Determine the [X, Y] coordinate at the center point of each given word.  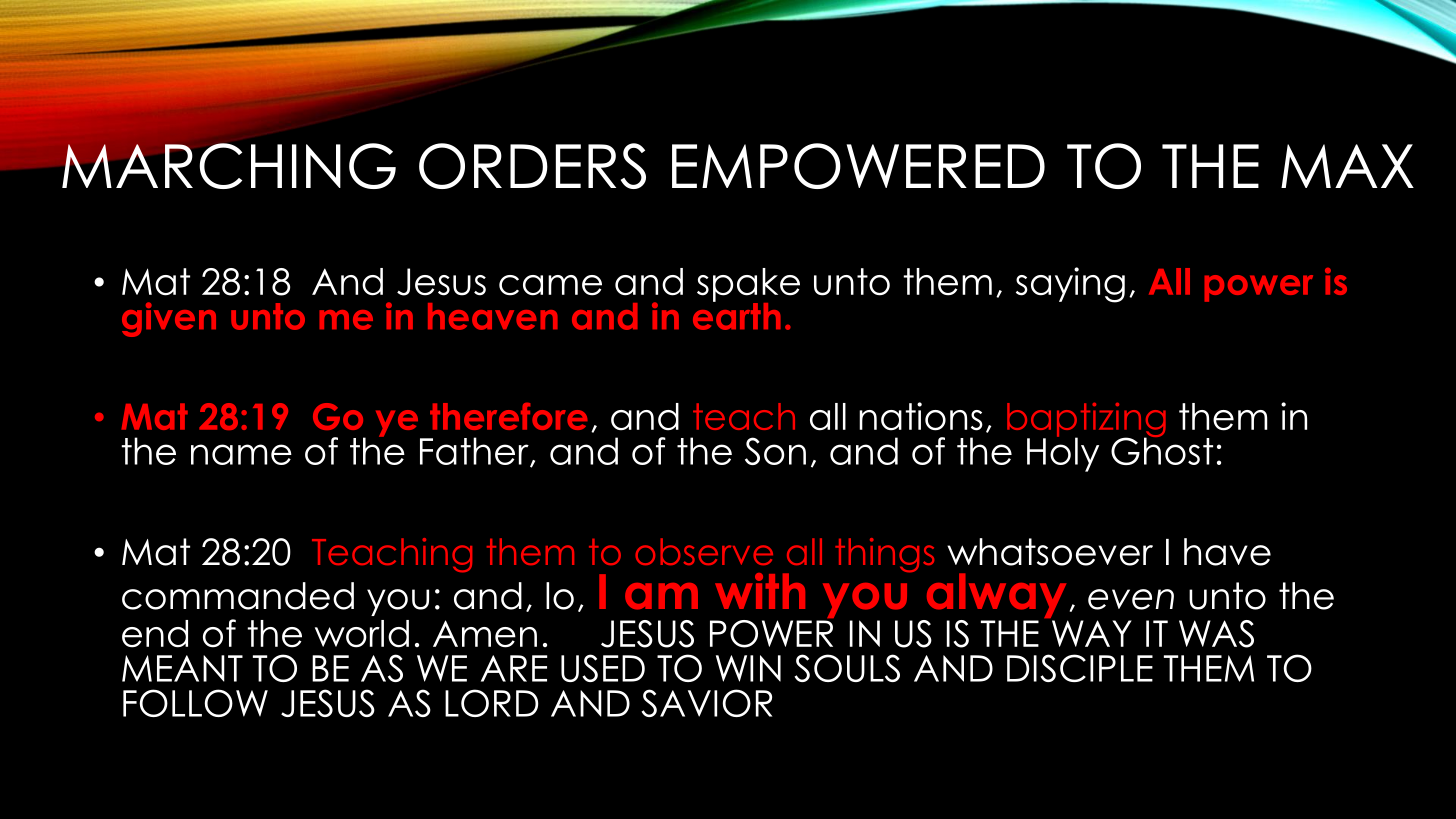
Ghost [1162, 450]
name [241, 454]
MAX [1347, 166]
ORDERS [532, 166]
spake [748, 286]
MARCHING [228, 165]
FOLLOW [195, 703]
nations [921, 416]
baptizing [1086, 421]
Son [775, 451]
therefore [509, 416]
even [1131, 599]
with [760, 591]
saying [1070, 285]
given [169, 319]
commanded [238, 596]
